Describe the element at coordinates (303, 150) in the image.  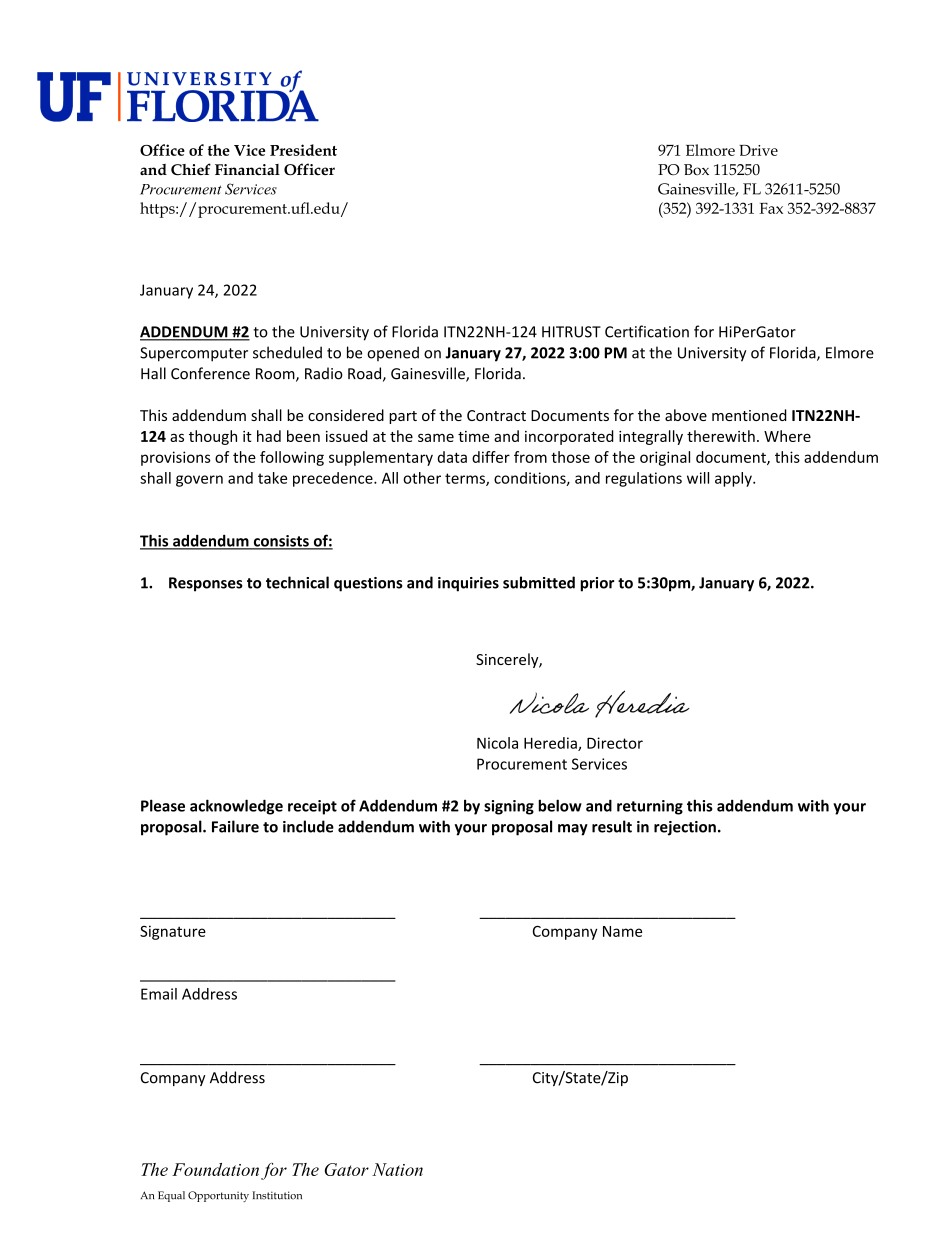
I see `President` at that location.
